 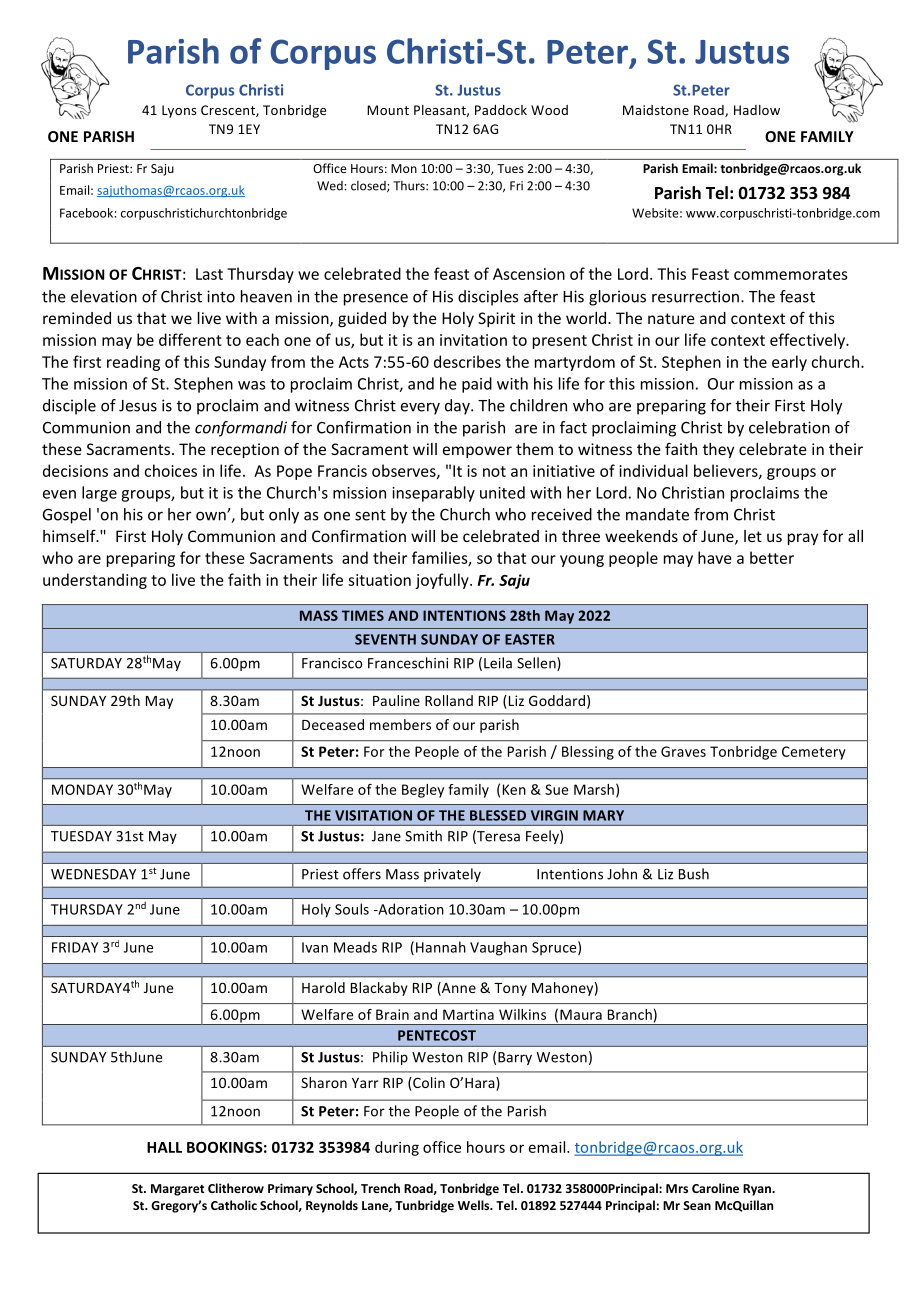 I want to click on Maidstone, so click(x=656, y=110).
